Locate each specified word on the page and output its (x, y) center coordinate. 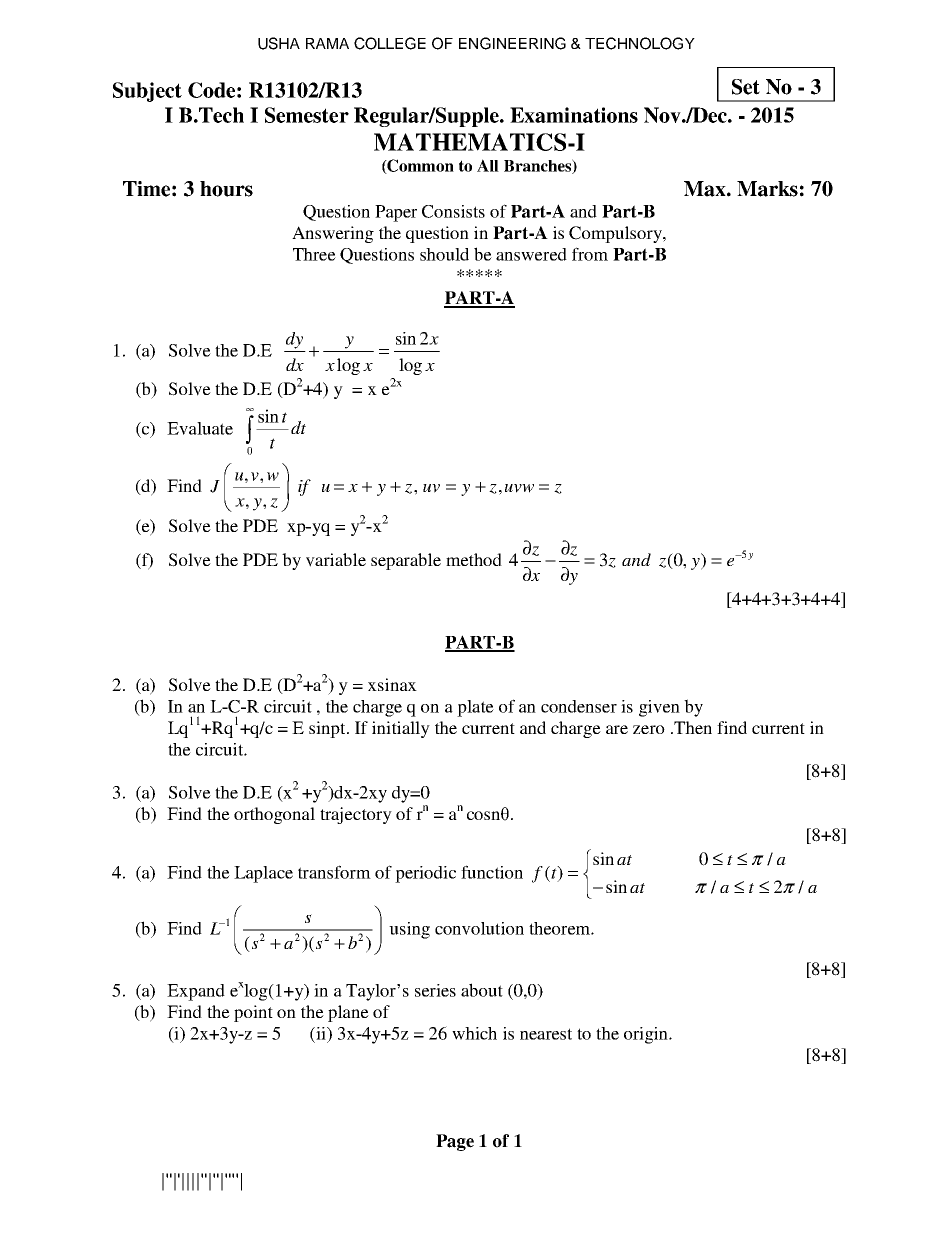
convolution (479, 928)
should (444, 254)
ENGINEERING (512, 43)
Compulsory (616, 234)
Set (746, 87)
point (253, 1013)
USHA (279, 43)
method (474, 559)
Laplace (263, 874)
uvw (519, 488)
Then (692, 727)
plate (475, 708)
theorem (560, 928)
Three (314, 254)
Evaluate (200, 428)
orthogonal (274, 815)
